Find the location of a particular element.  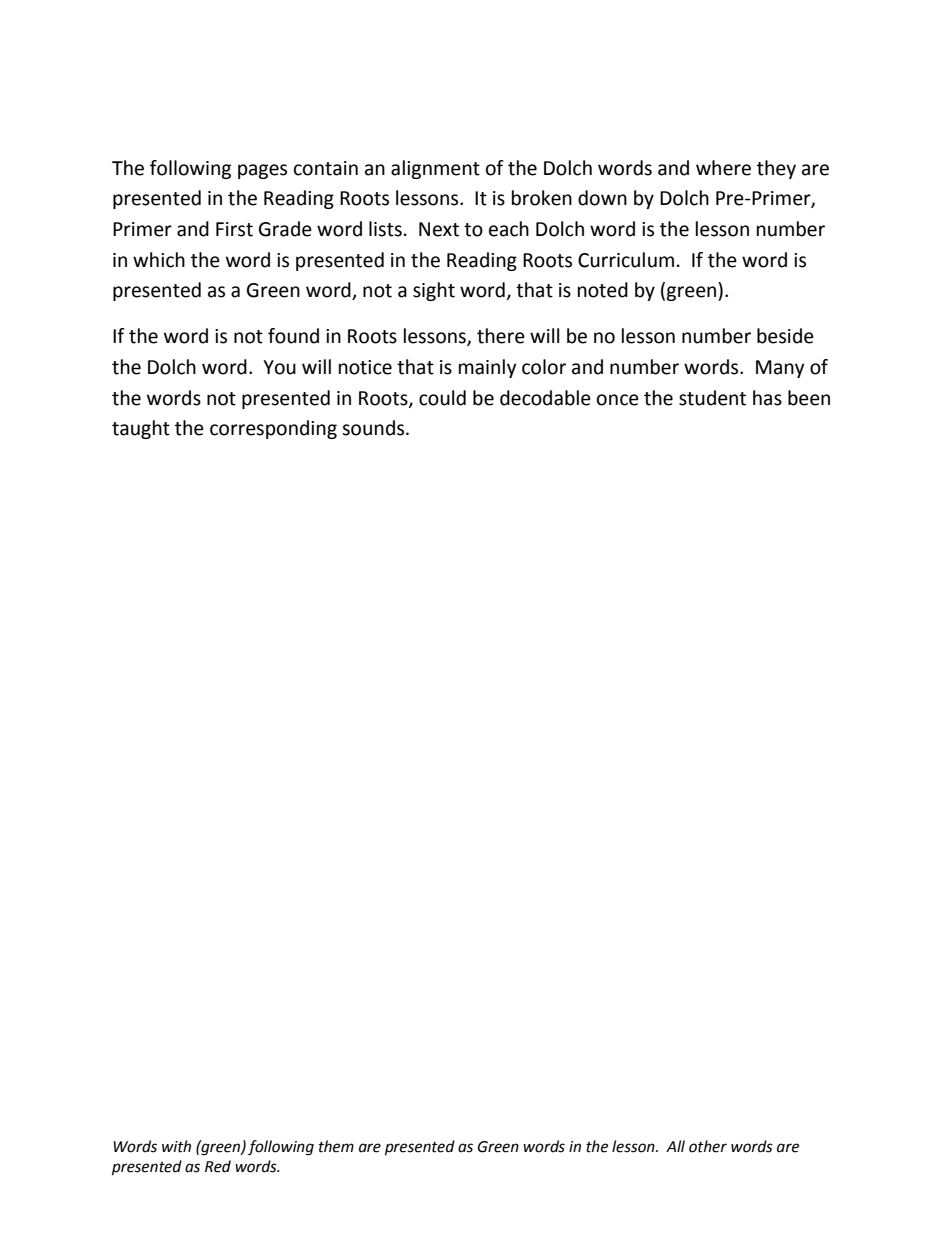

taught is located at coordinates (141, 429).
